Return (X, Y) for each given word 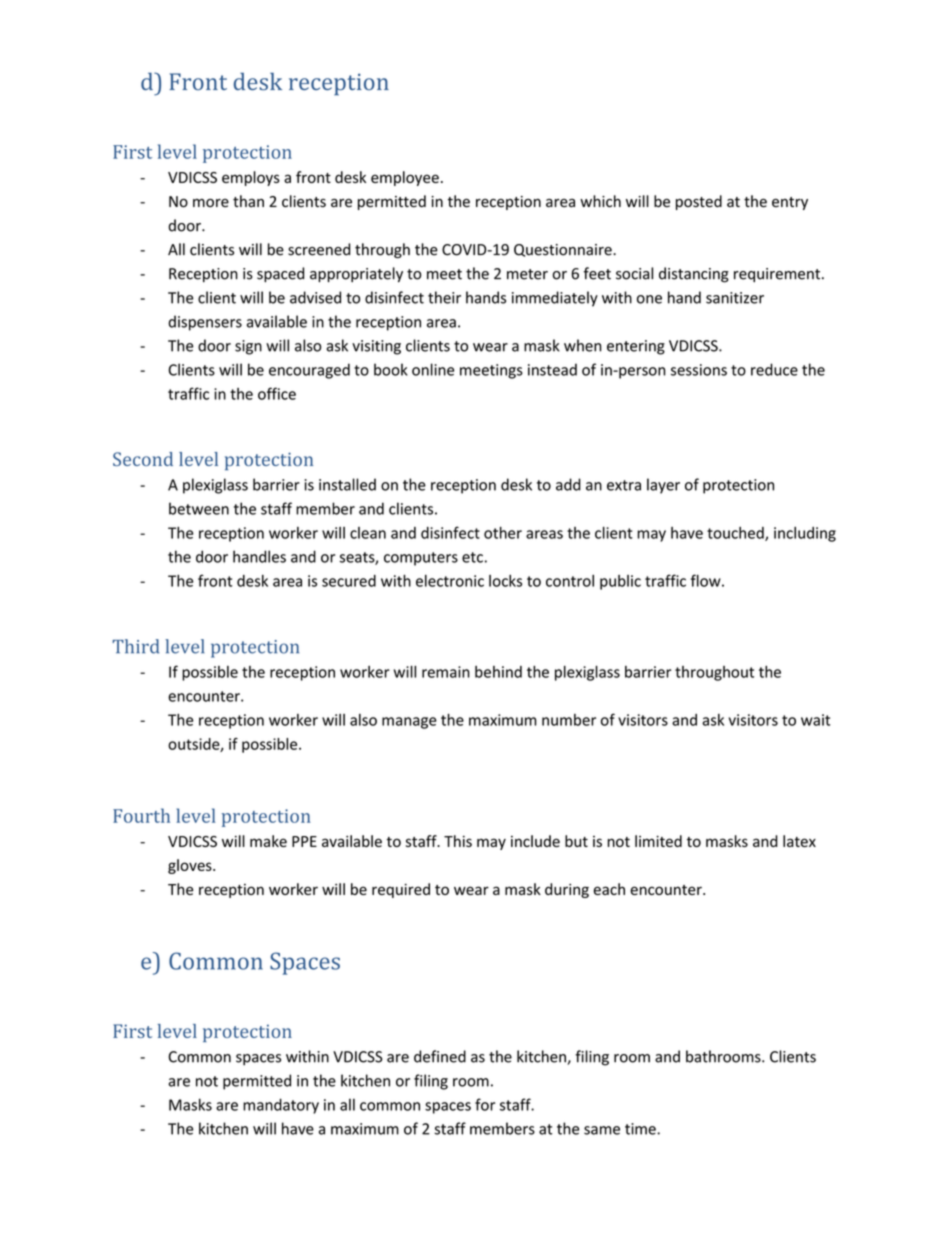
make (268, 841)
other (503, 532)
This (458, 841)
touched (736, 534)
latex (799, 841)
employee (405, 178)
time (641, 1129)
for (485, 1104)
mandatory (281, 1106)
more (211, 203)
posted (699, 202)
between (199, 508)
